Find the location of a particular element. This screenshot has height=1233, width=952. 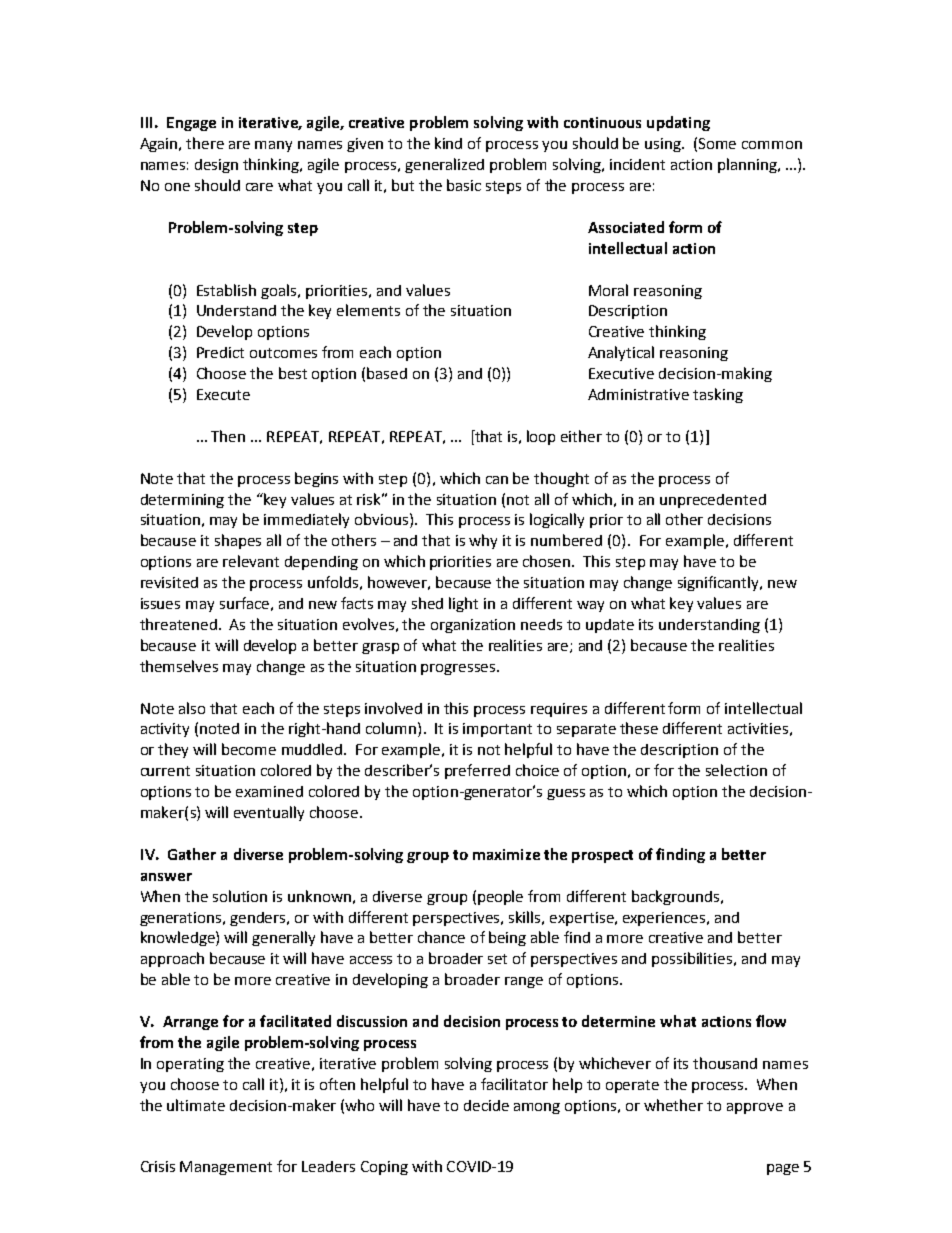

kind is located at coordinates (448, 143).
